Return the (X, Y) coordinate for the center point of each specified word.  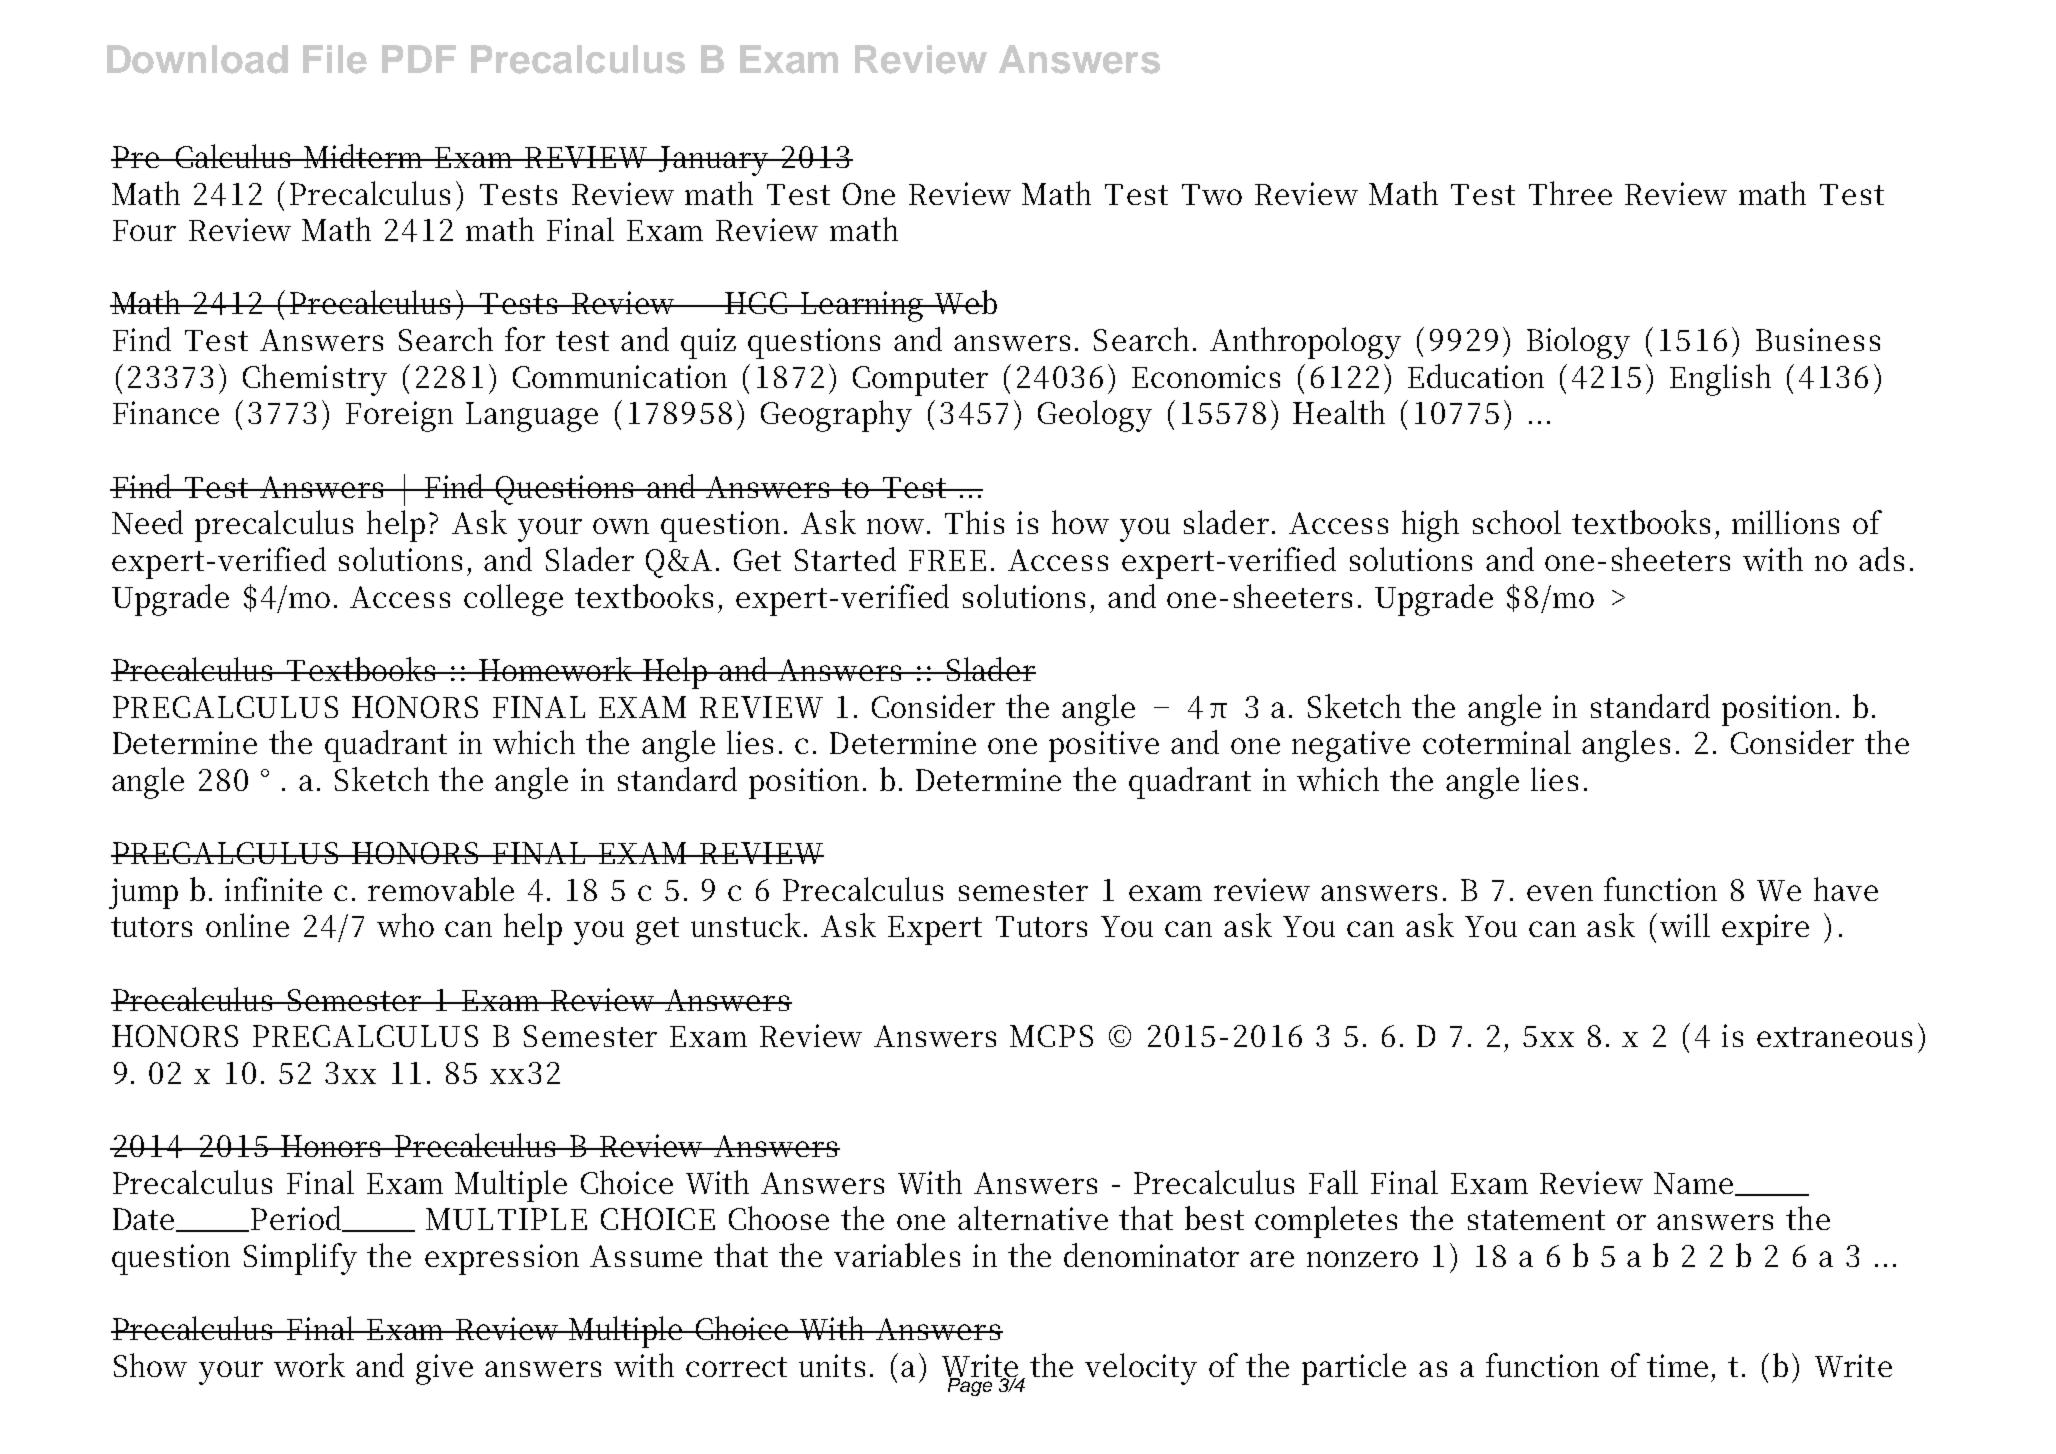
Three (1570, 193)
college (513, 600)
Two (1212, 194)
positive (1104, 746)
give (444, 1369)
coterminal (1497, 742)
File (335, 59)
